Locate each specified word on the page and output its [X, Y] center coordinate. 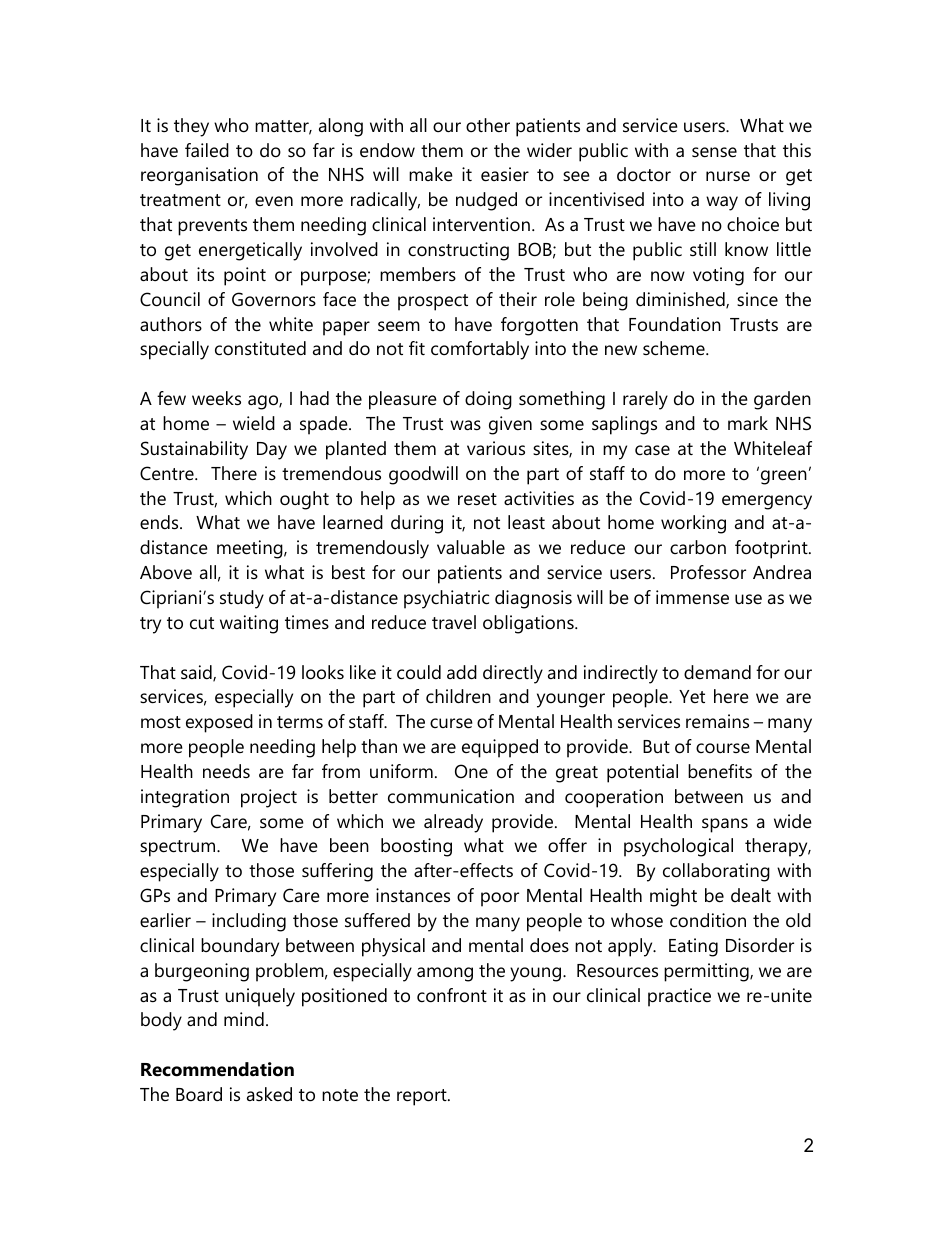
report [423, 1097]
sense [714, 152]
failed [207, 150]
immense [692, 597]
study [242, 599]
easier [505, 174]
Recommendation [217, 1069]
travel [454, 622]
